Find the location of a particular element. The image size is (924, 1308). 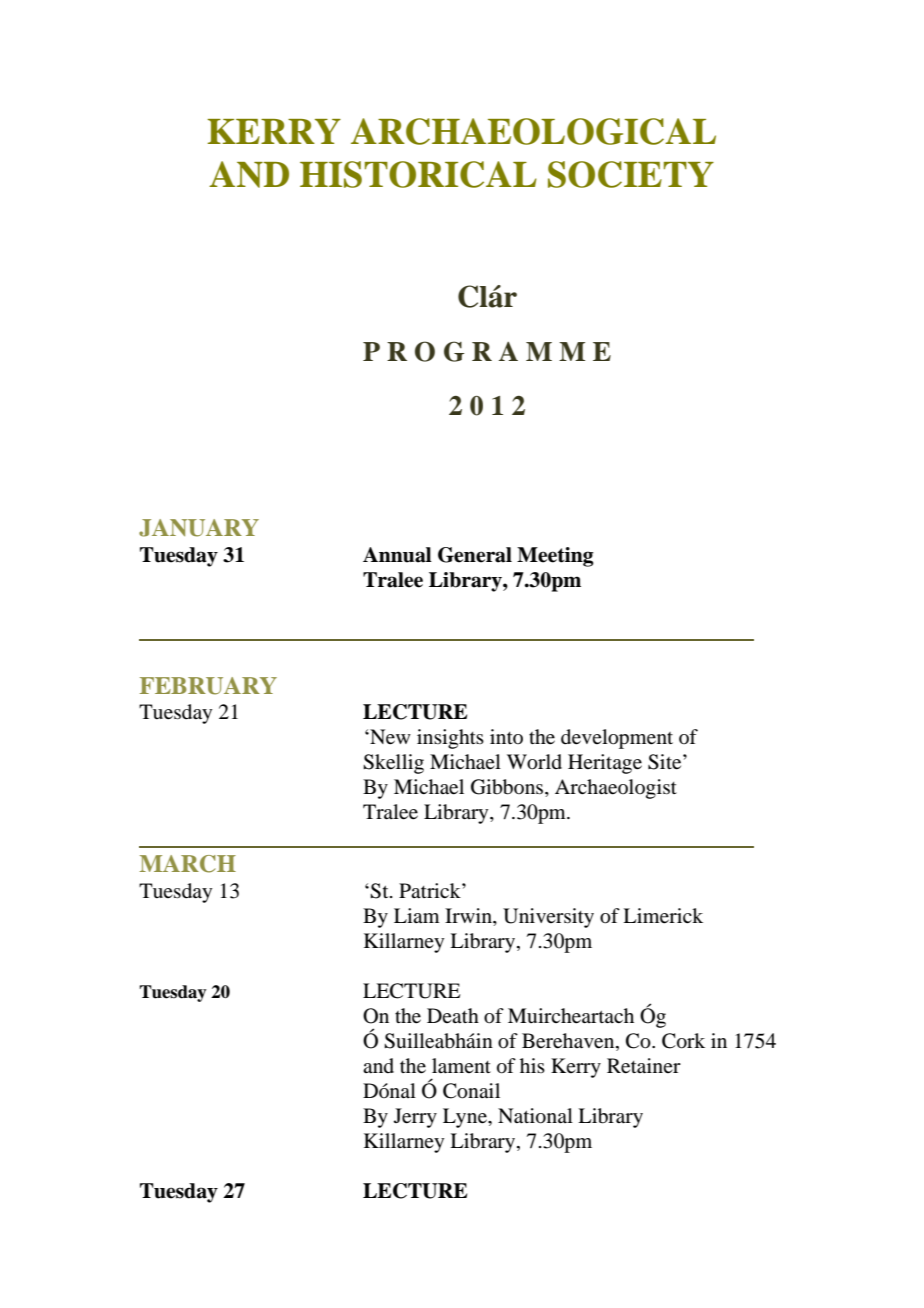

insights is located at coordinates (450, 739).
